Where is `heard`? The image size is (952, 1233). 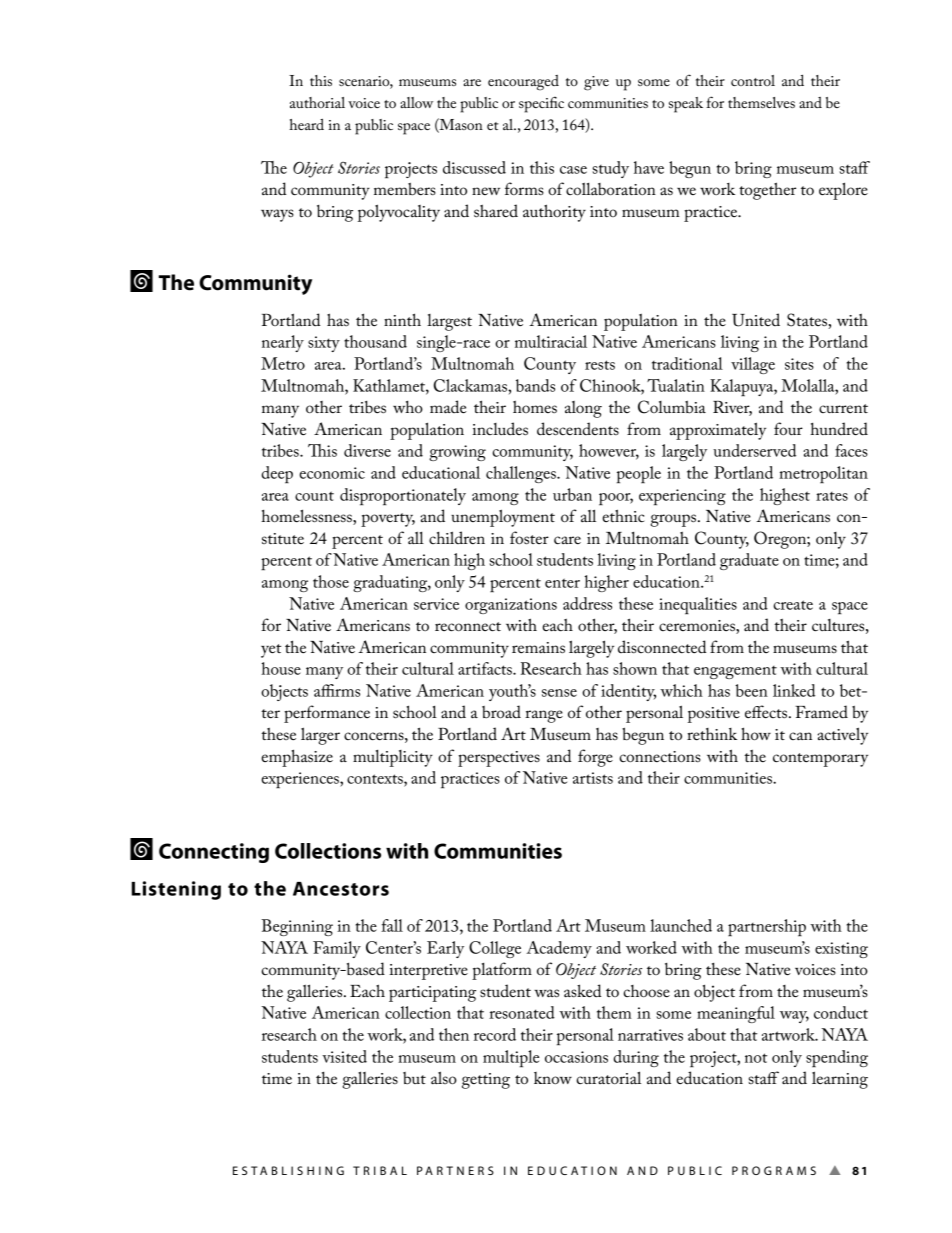
heard is located at coordinates (306, 124).
